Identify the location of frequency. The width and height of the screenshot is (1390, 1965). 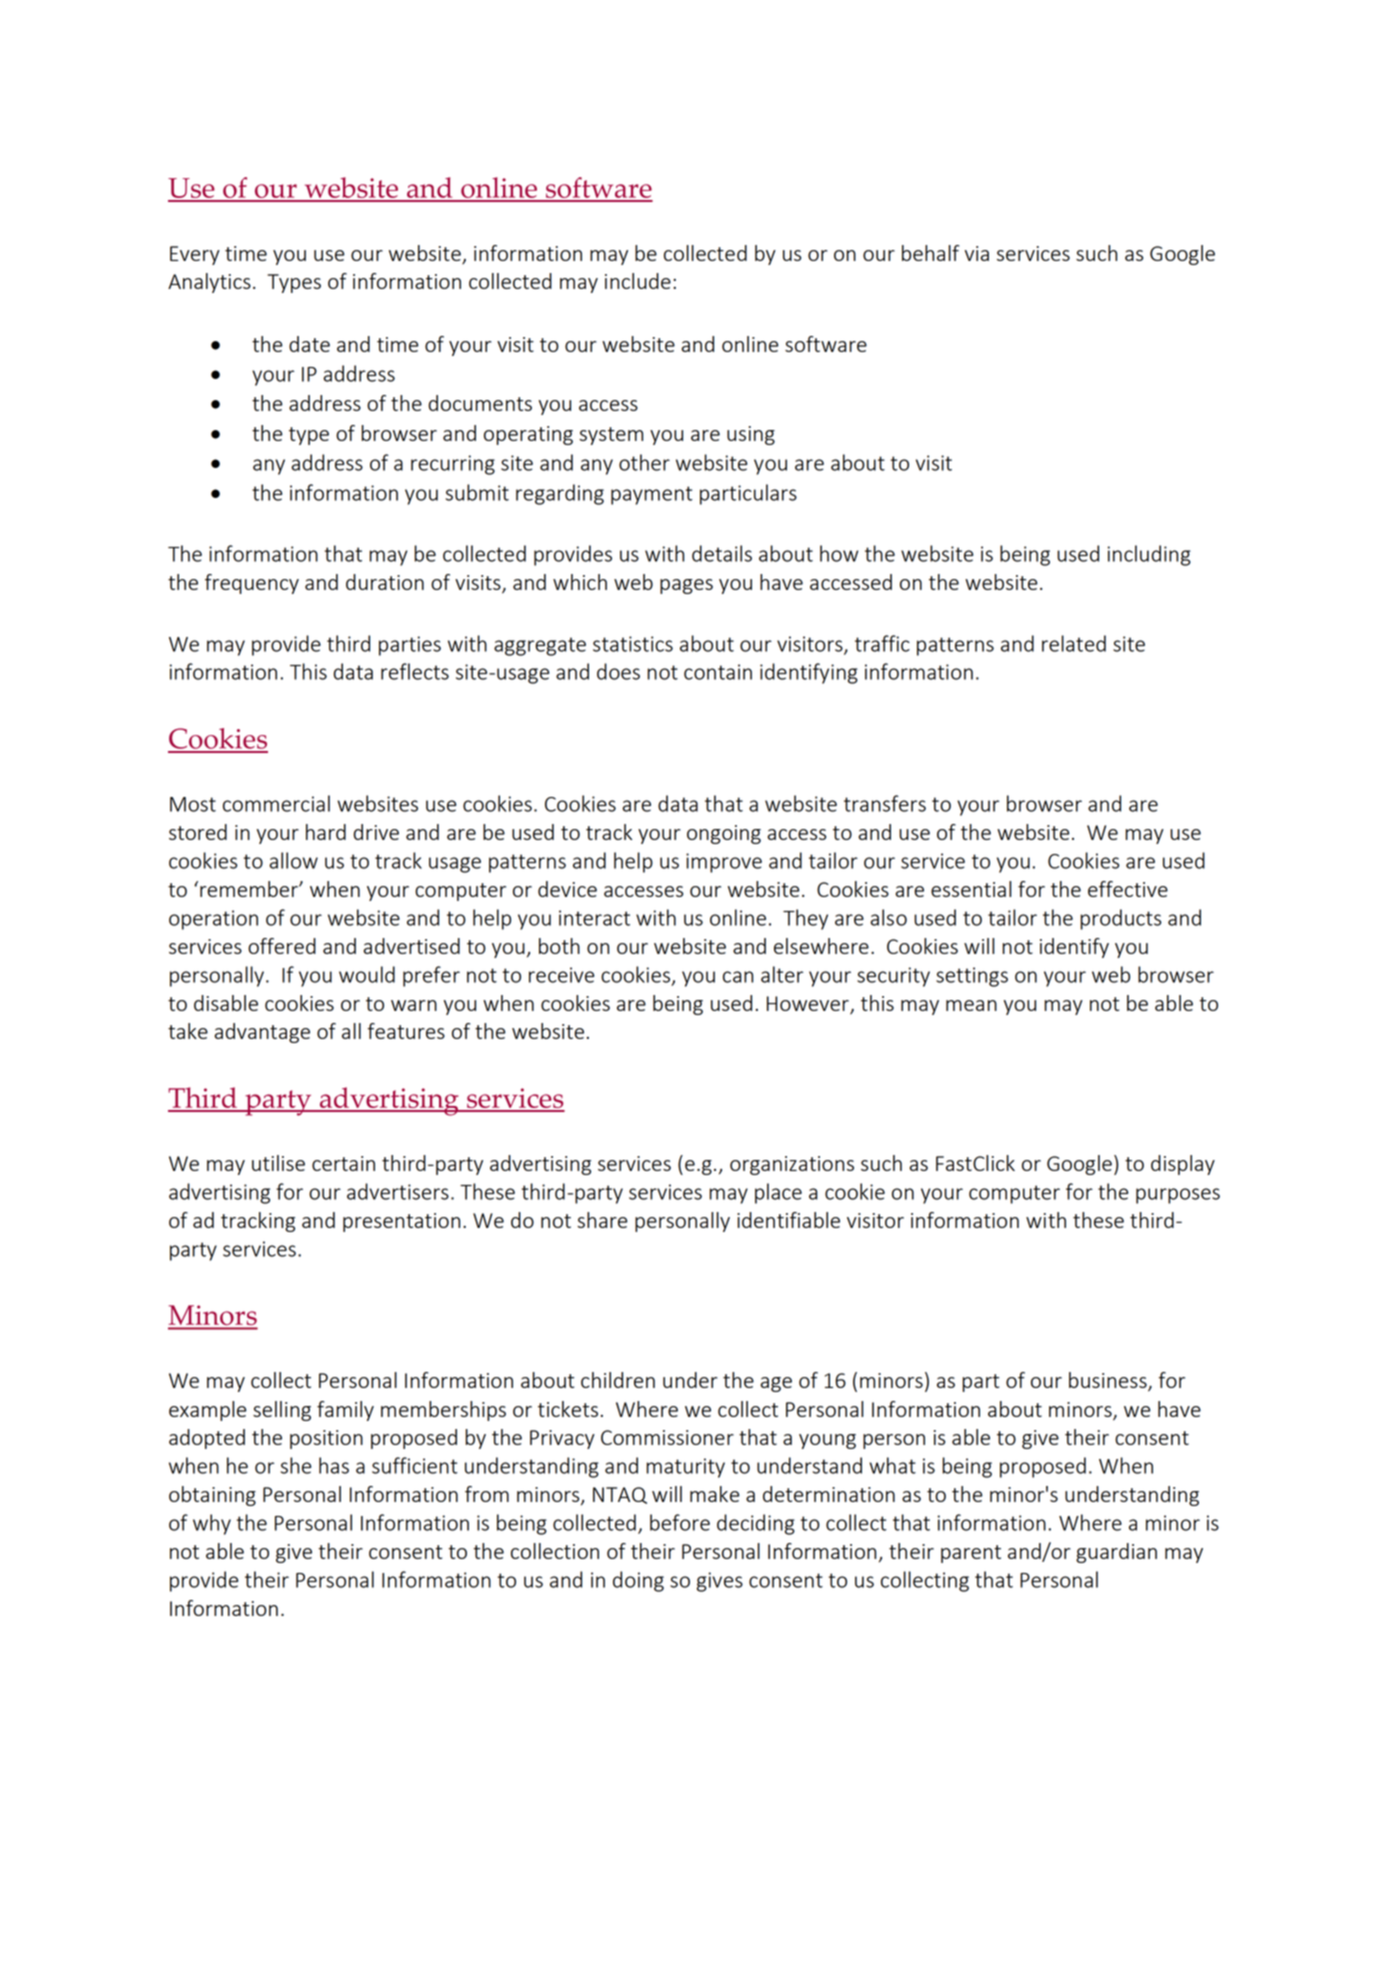
(252, 584).
